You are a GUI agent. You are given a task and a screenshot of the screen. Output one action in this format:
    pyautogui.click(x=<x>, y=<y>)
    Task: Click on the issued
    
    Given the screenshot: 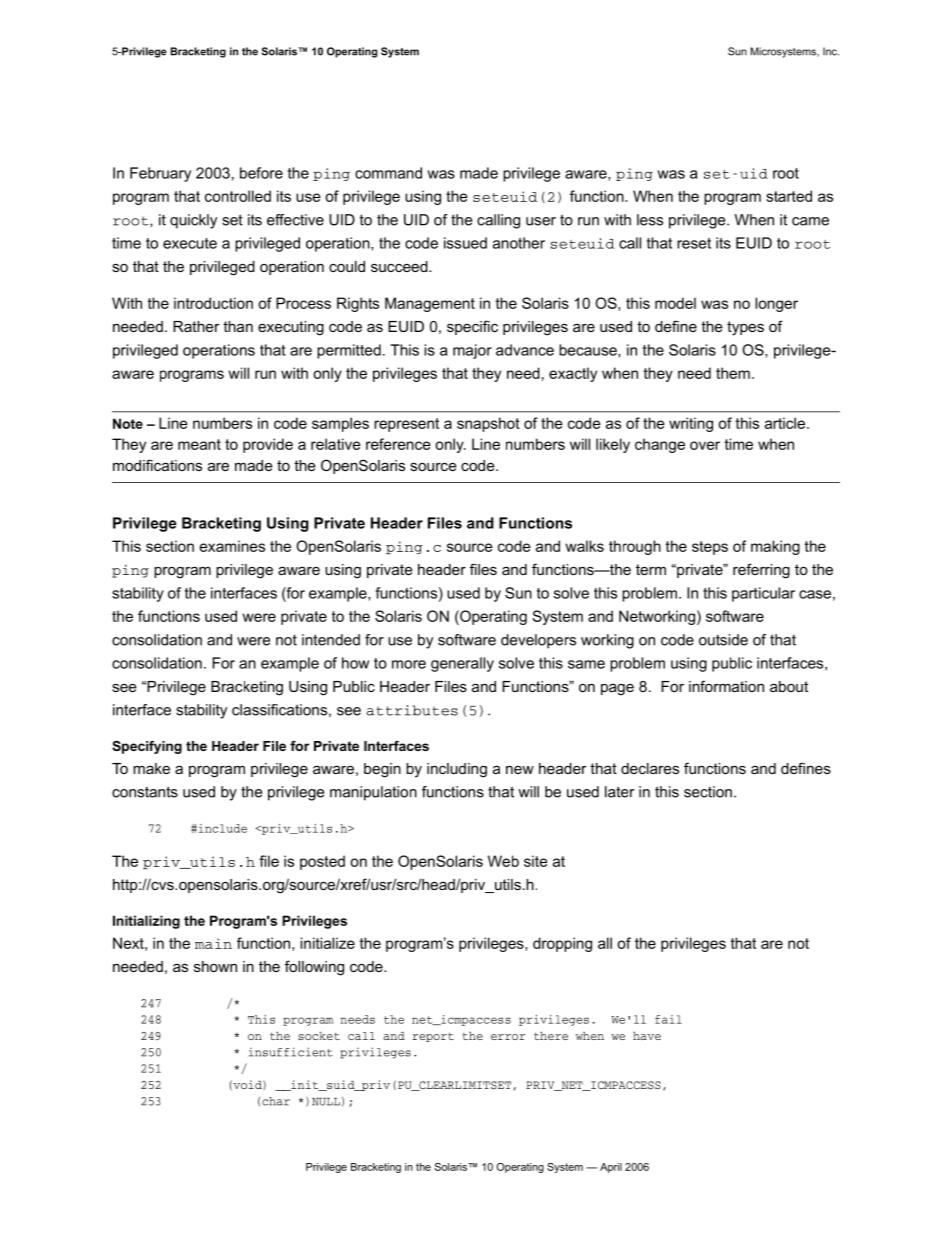 What is the action you would take?
    pyautogui.click(x=465, y=243)
